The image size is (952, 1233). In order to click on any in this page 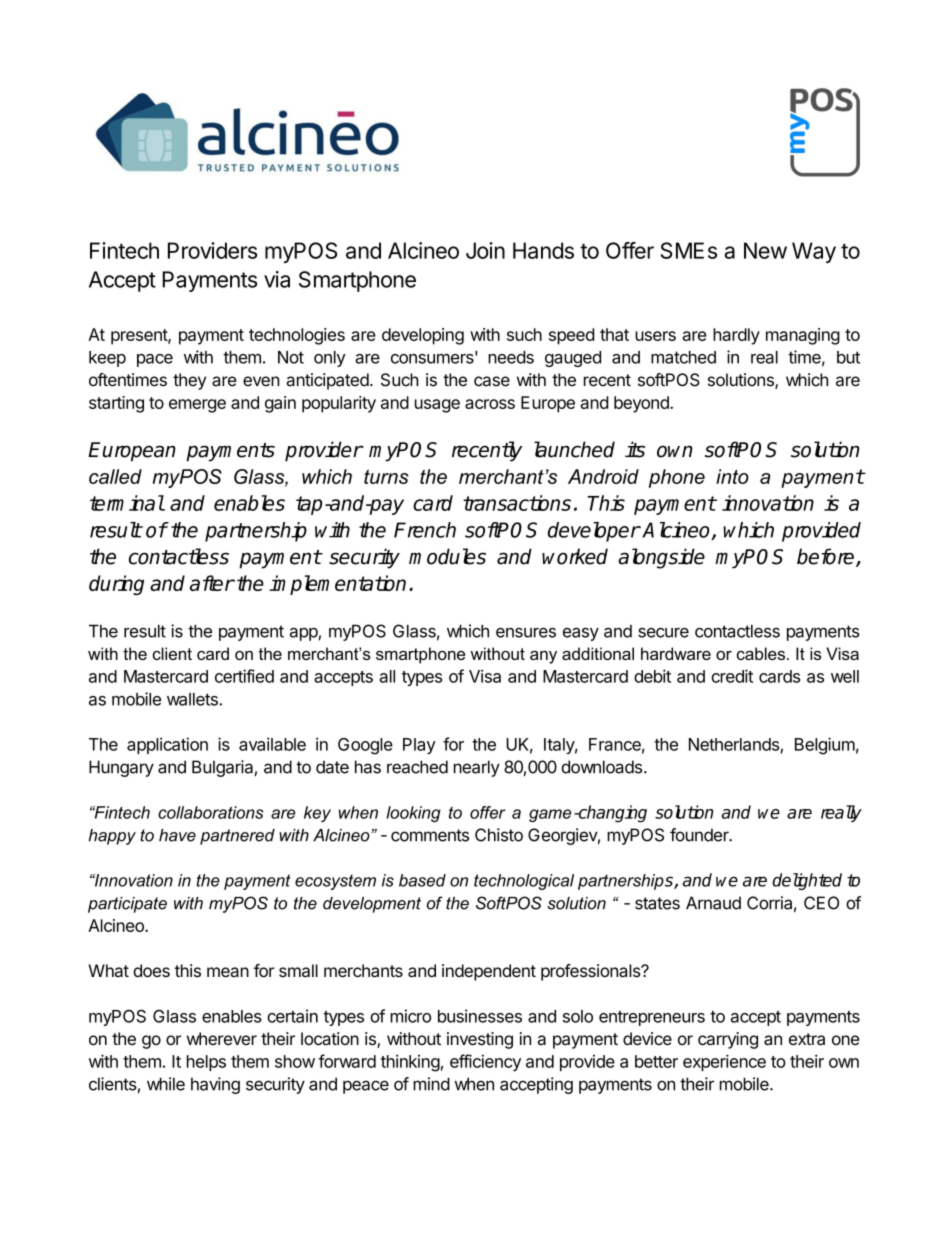, I will do `click(543, 657)`.
